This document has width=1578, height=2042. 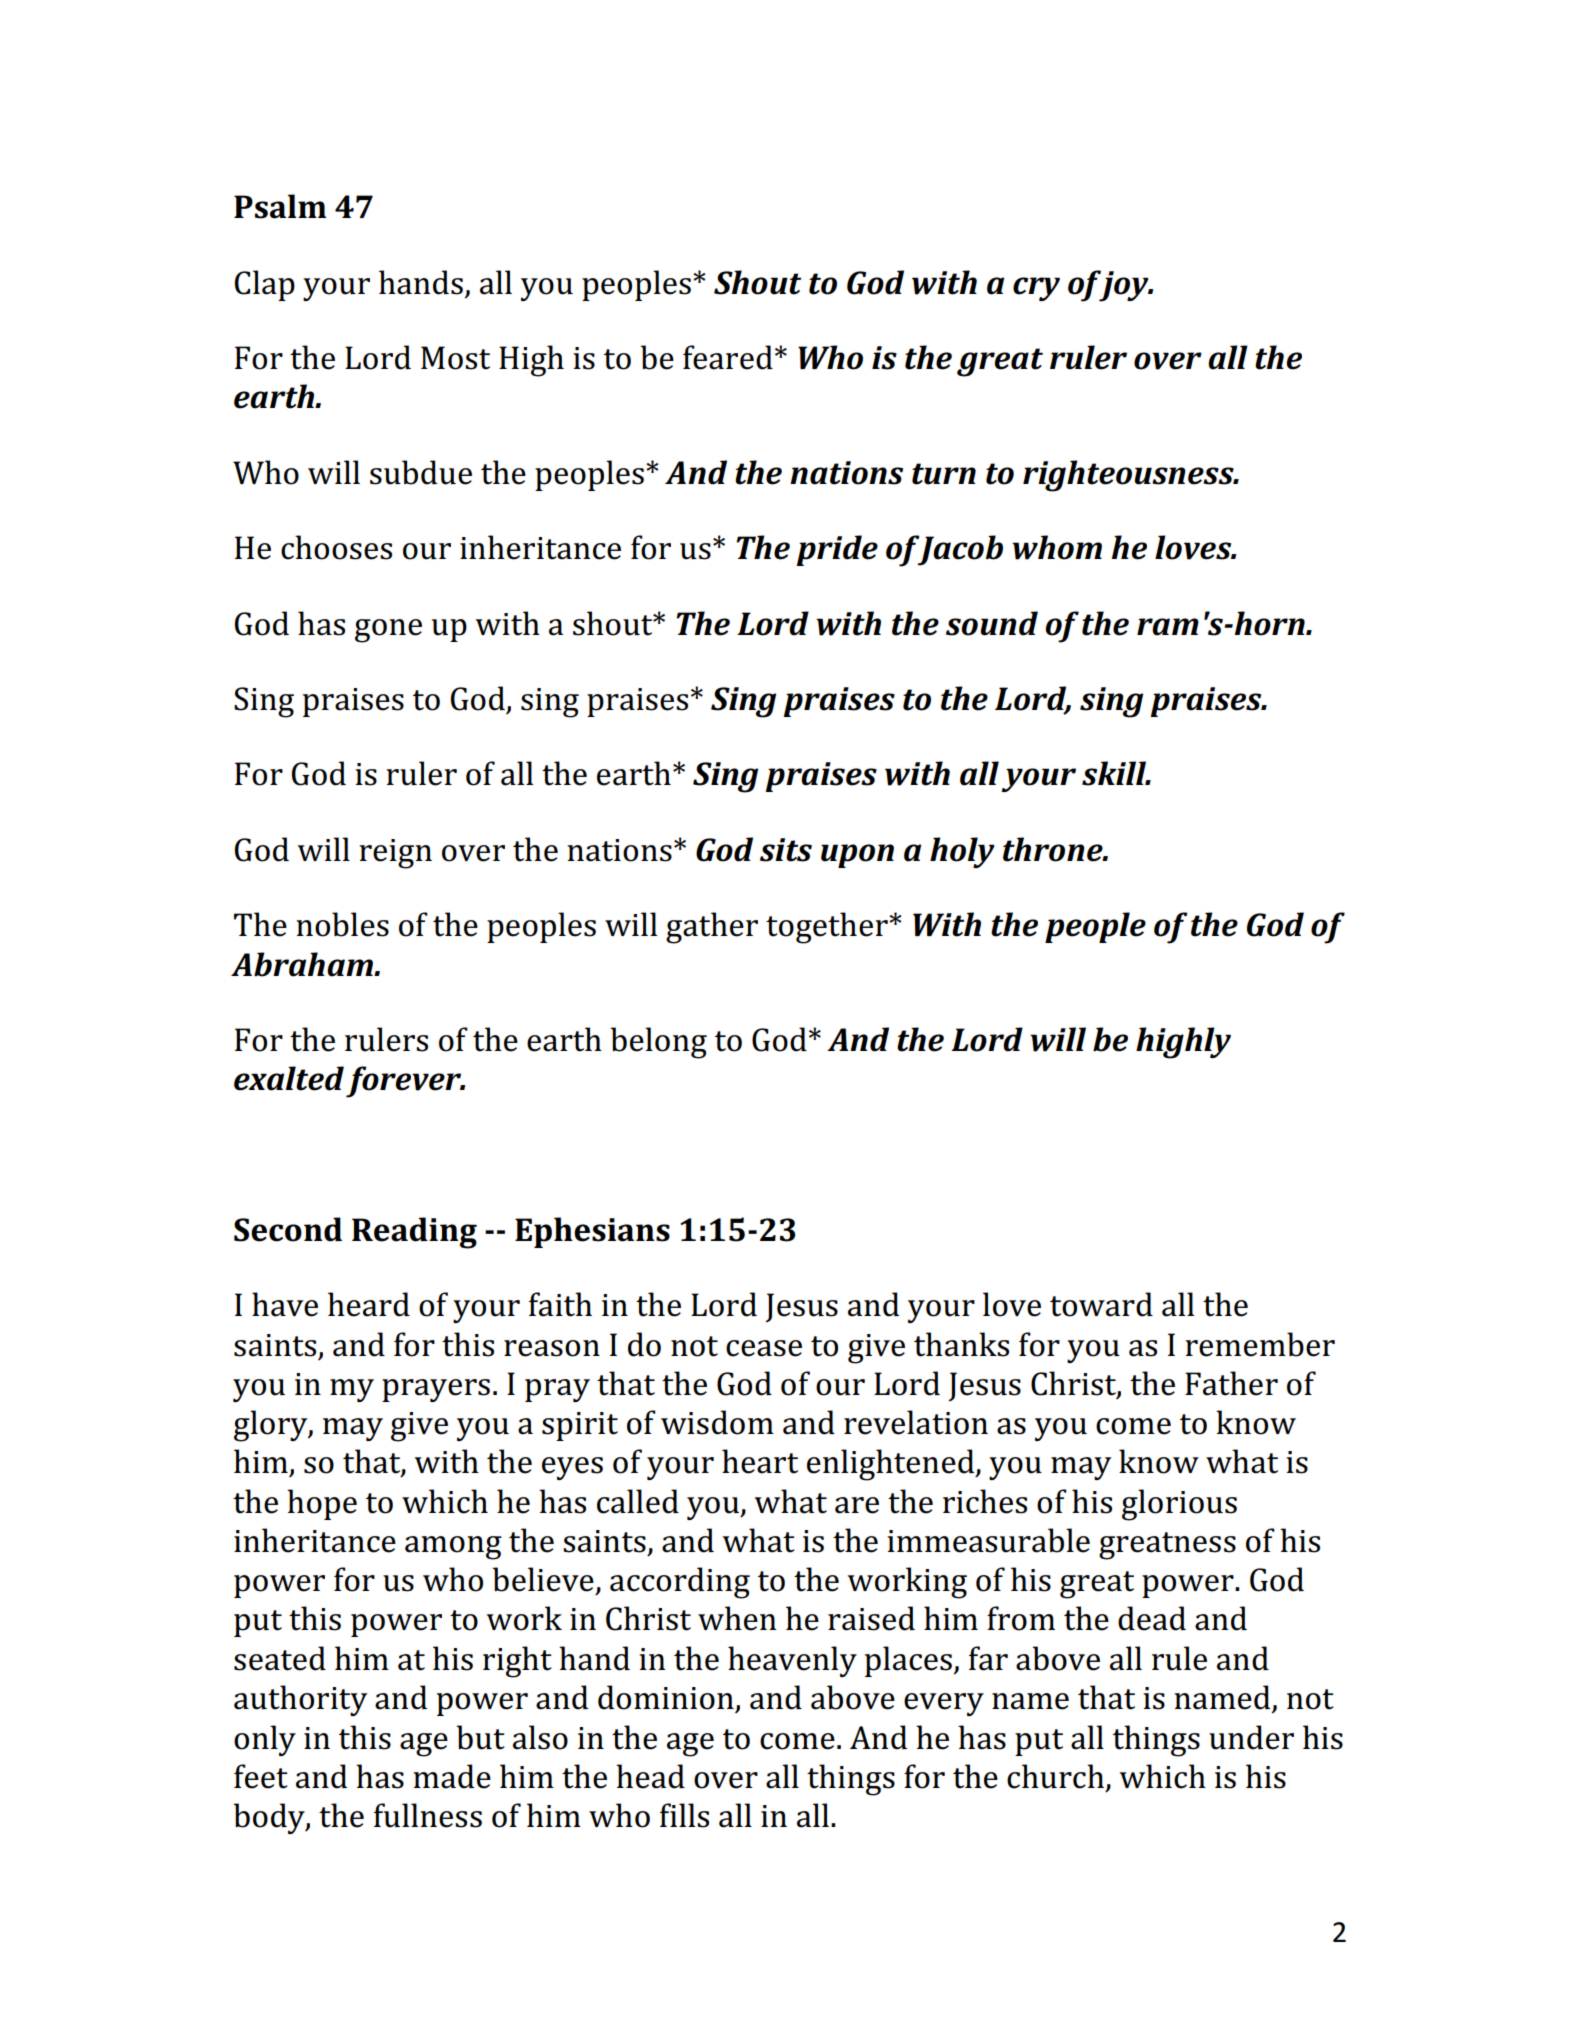 I want to click on holy, so click(x=962, y=852).
